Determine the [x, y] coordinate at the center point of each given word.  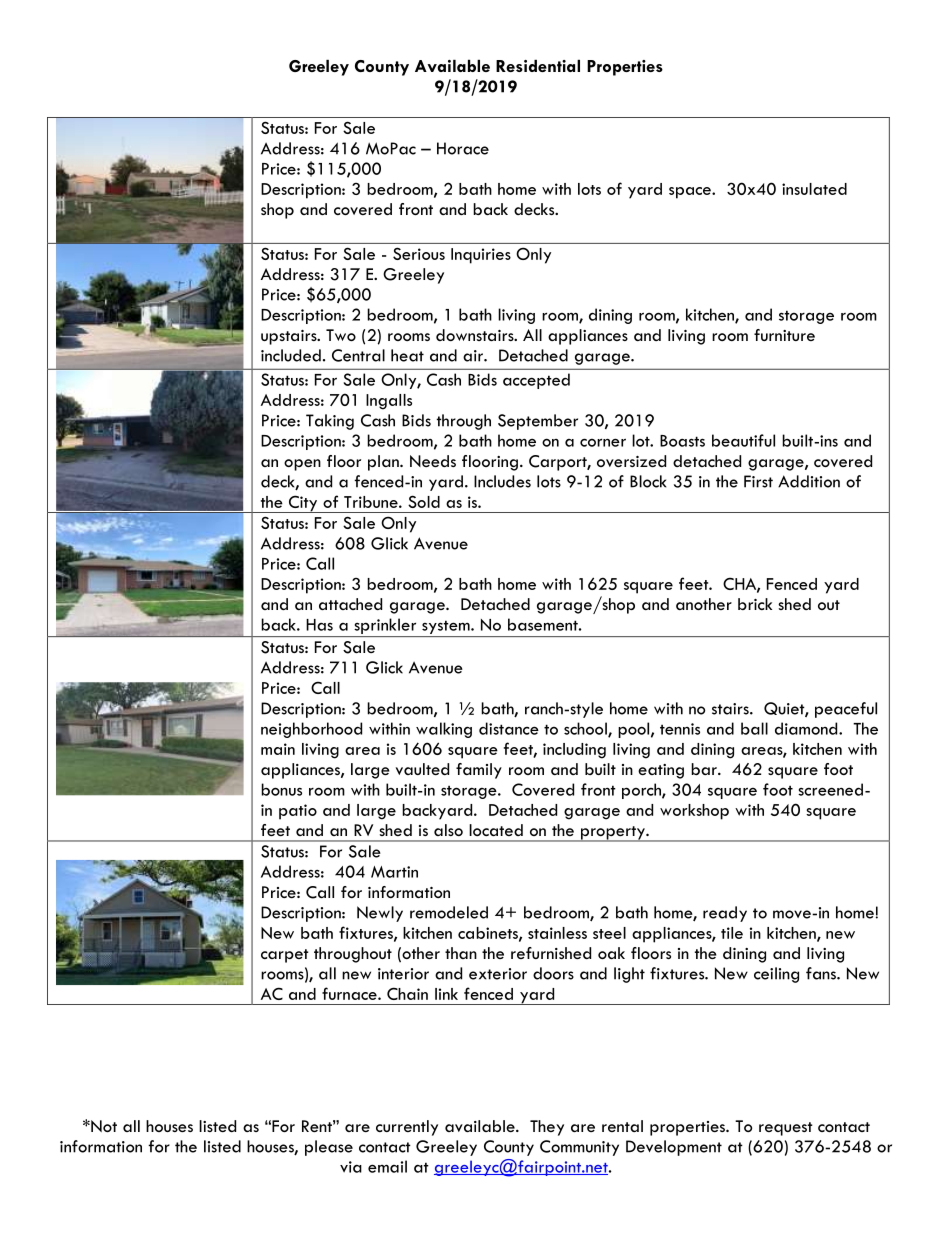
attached [350, 604]
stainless [557, 933]
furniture [784, 335]
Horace [463, 148]
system [447, 627]
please [329, 1148]
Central [358, 355]
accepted [536, 381]
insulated [814, 189]
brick [755, 604]
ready [725, 914]
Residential [538, 66]
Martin [394, 872]
